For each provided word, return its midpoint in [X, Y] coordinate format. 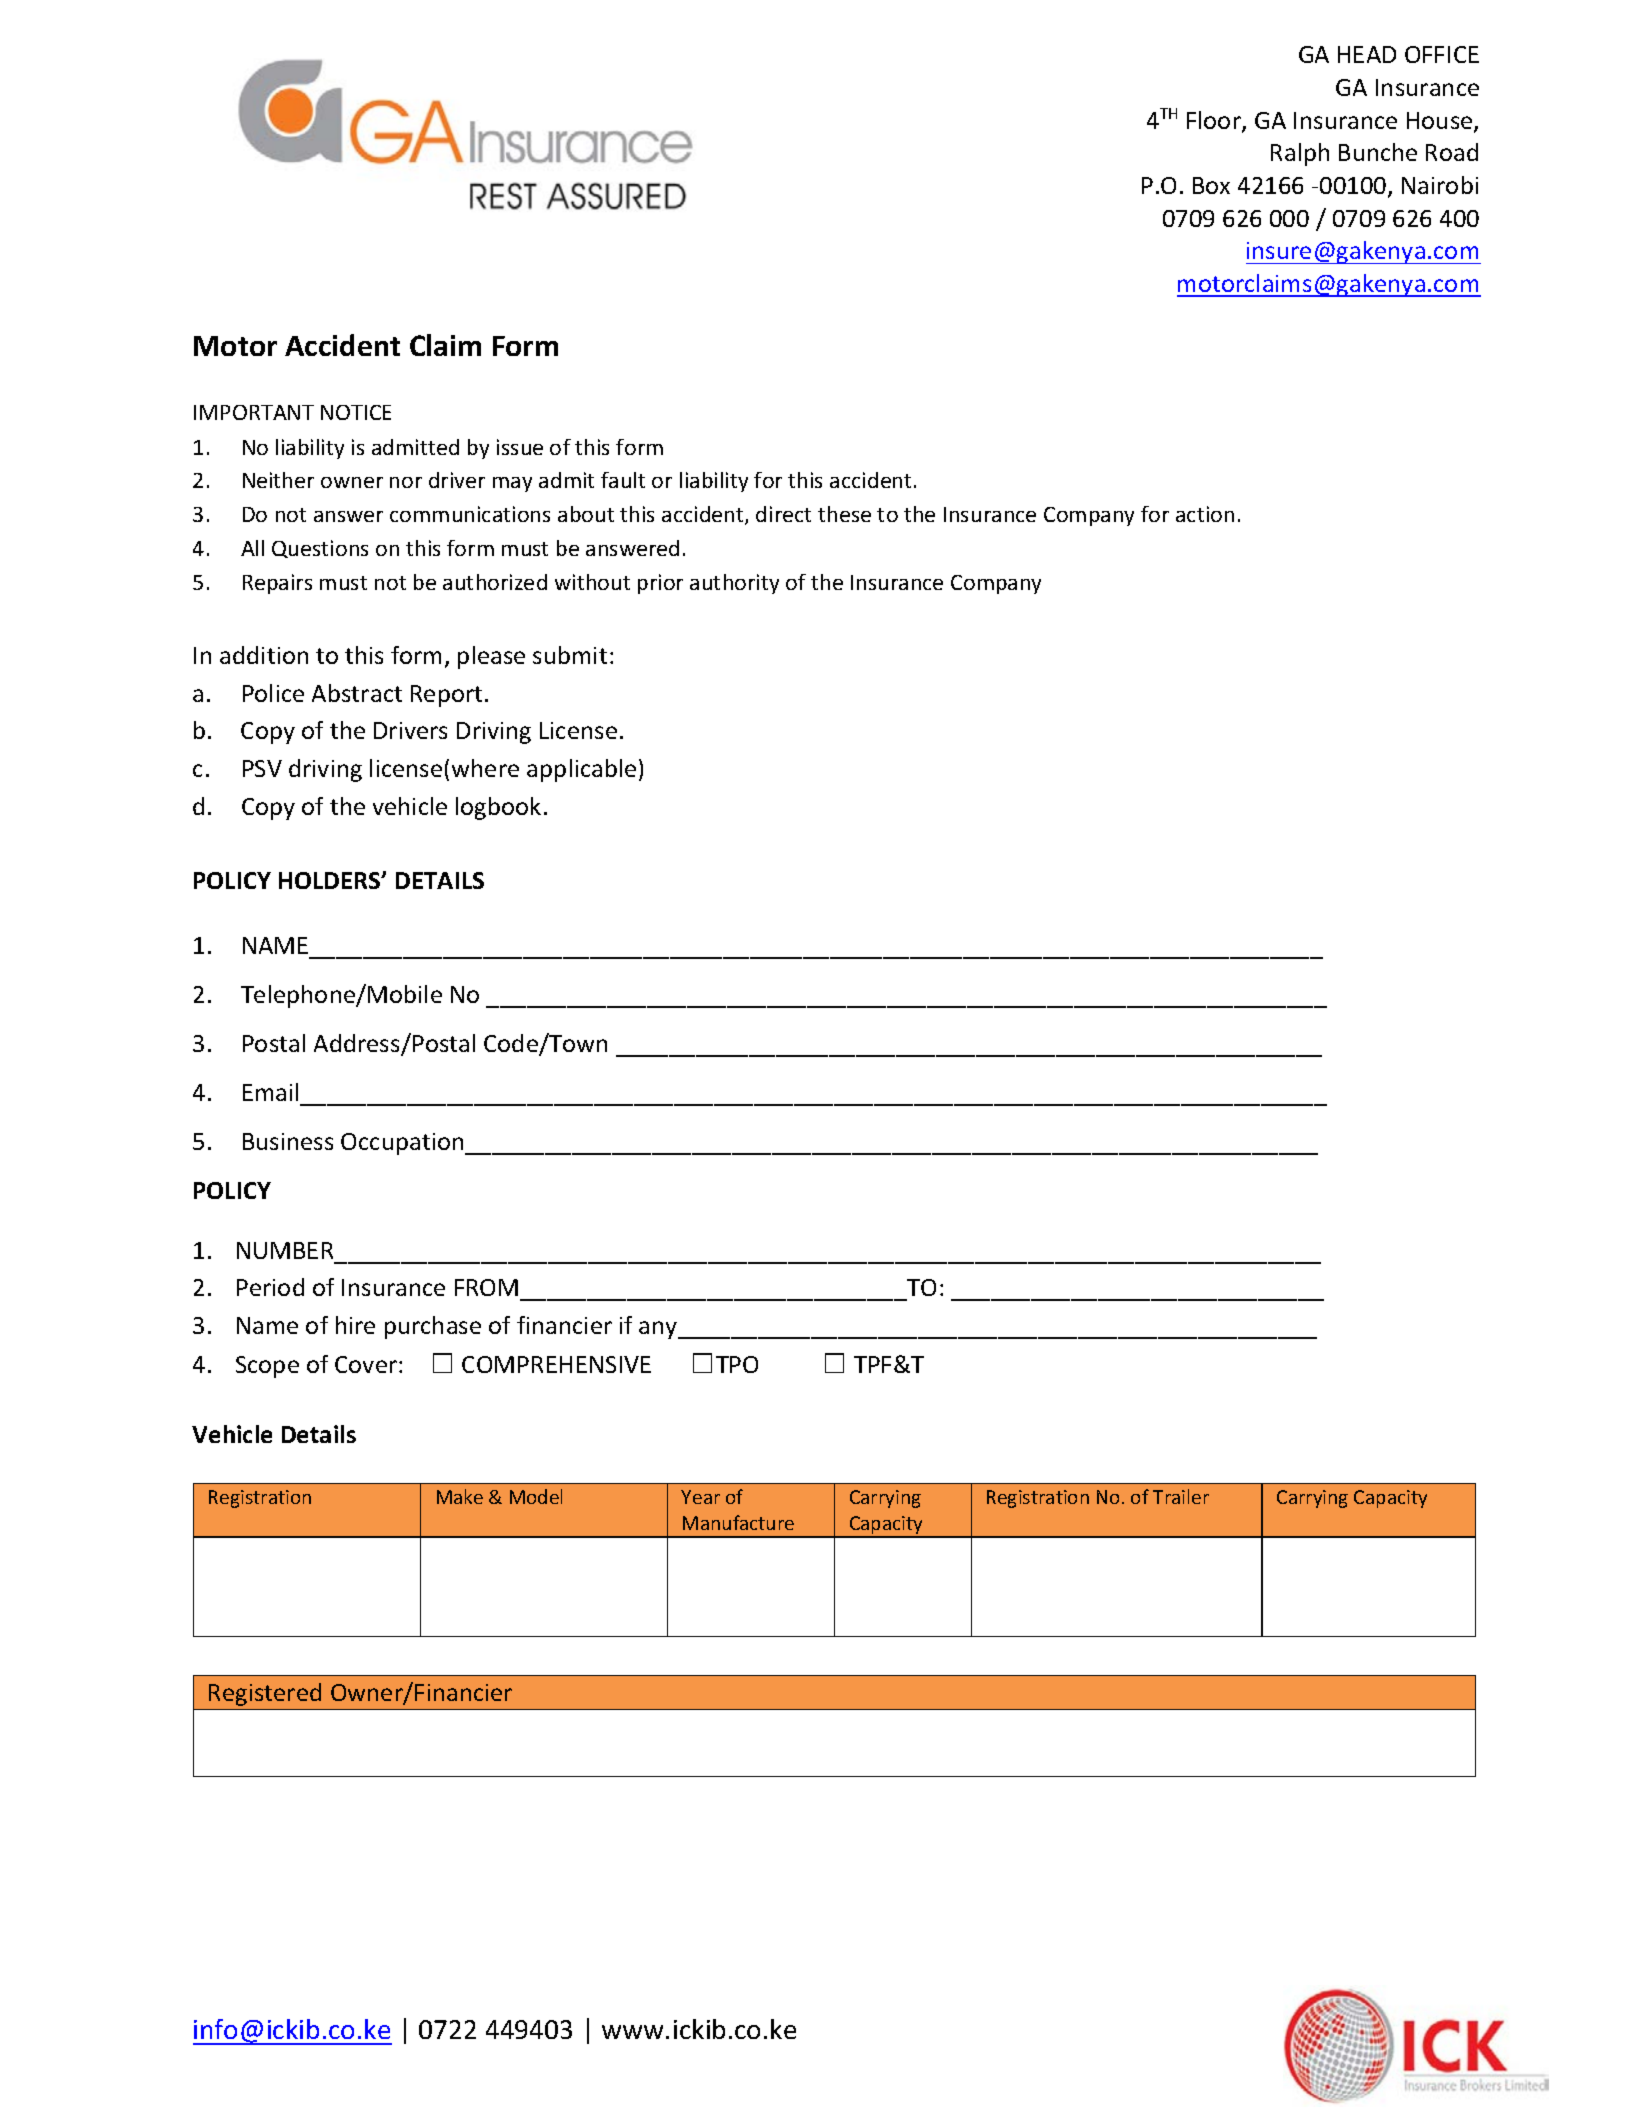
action [1205, 514]
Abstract [357, 693]
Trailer [1181, 1496]
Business [288, 1141]
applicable [581, 770]
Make [460, 1496]
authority [734, 584]
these [844, 514]
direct [783, 514]
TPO [737, 1364]
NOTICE [356, 412]
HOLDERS [331, 880]
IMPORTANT [254, 412]
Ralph [1300, 154]
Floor [1215, 121]
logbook [498, 808]
